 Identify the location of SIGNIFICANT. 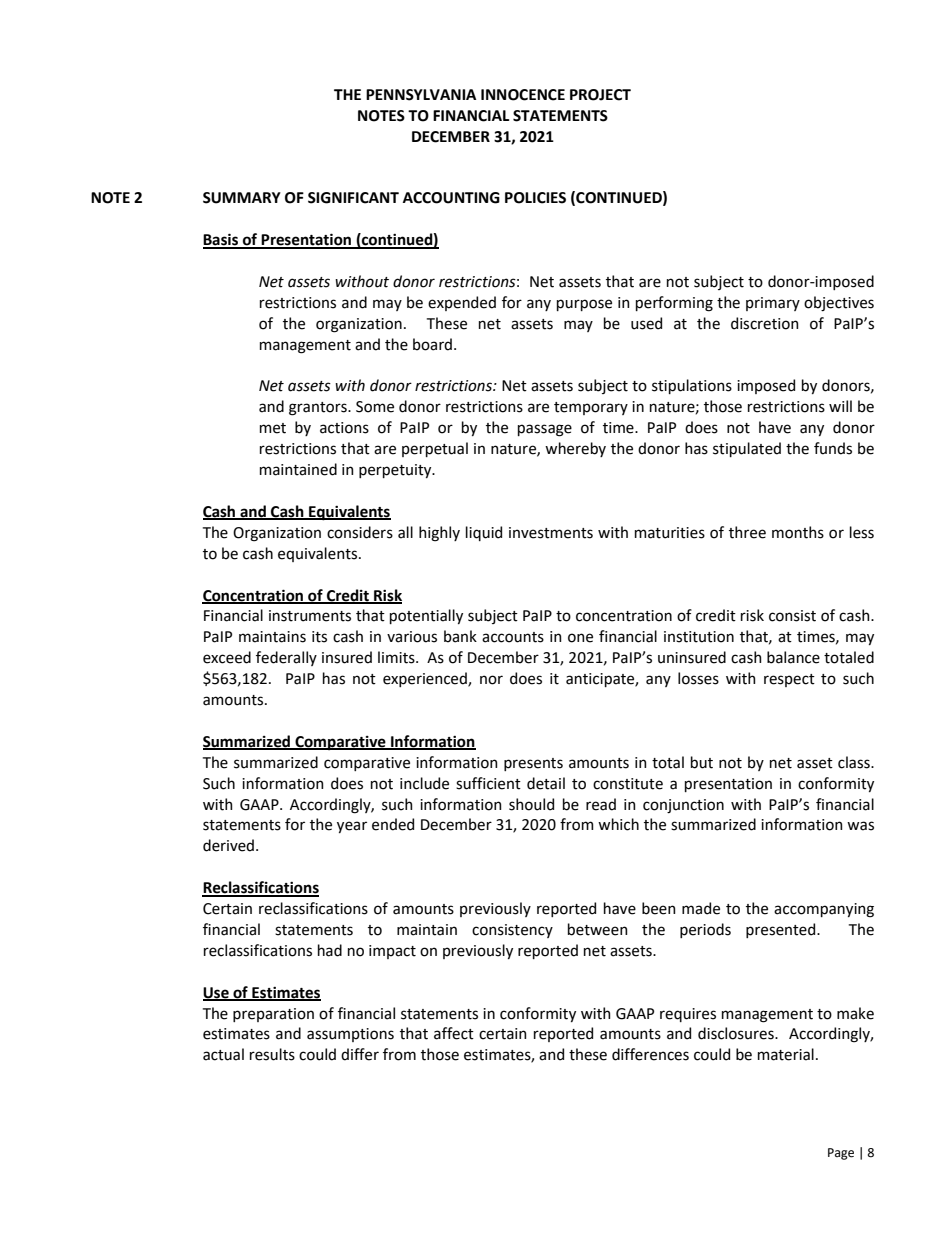
(353, 198).
